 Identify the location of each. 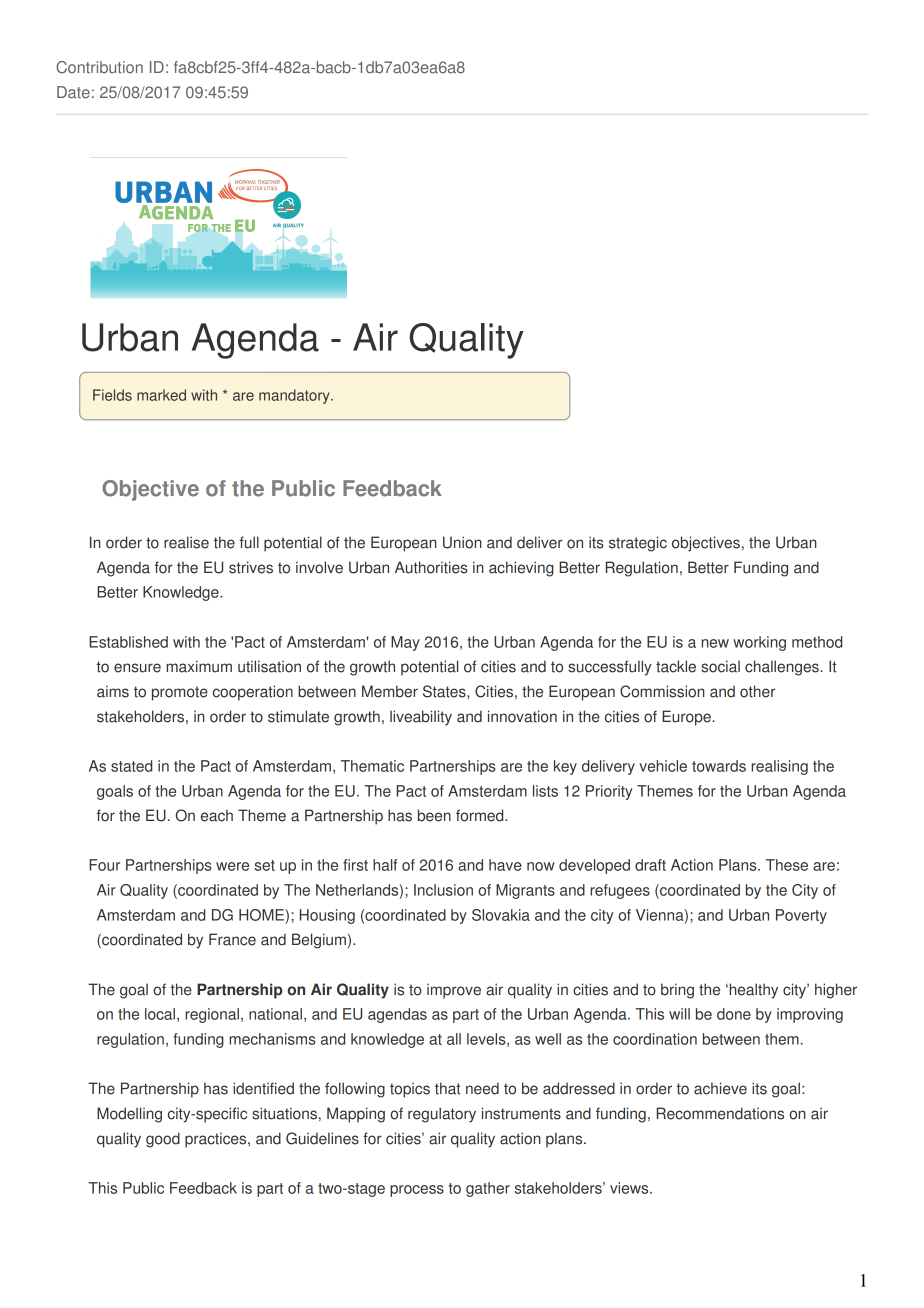
(217, 815).
